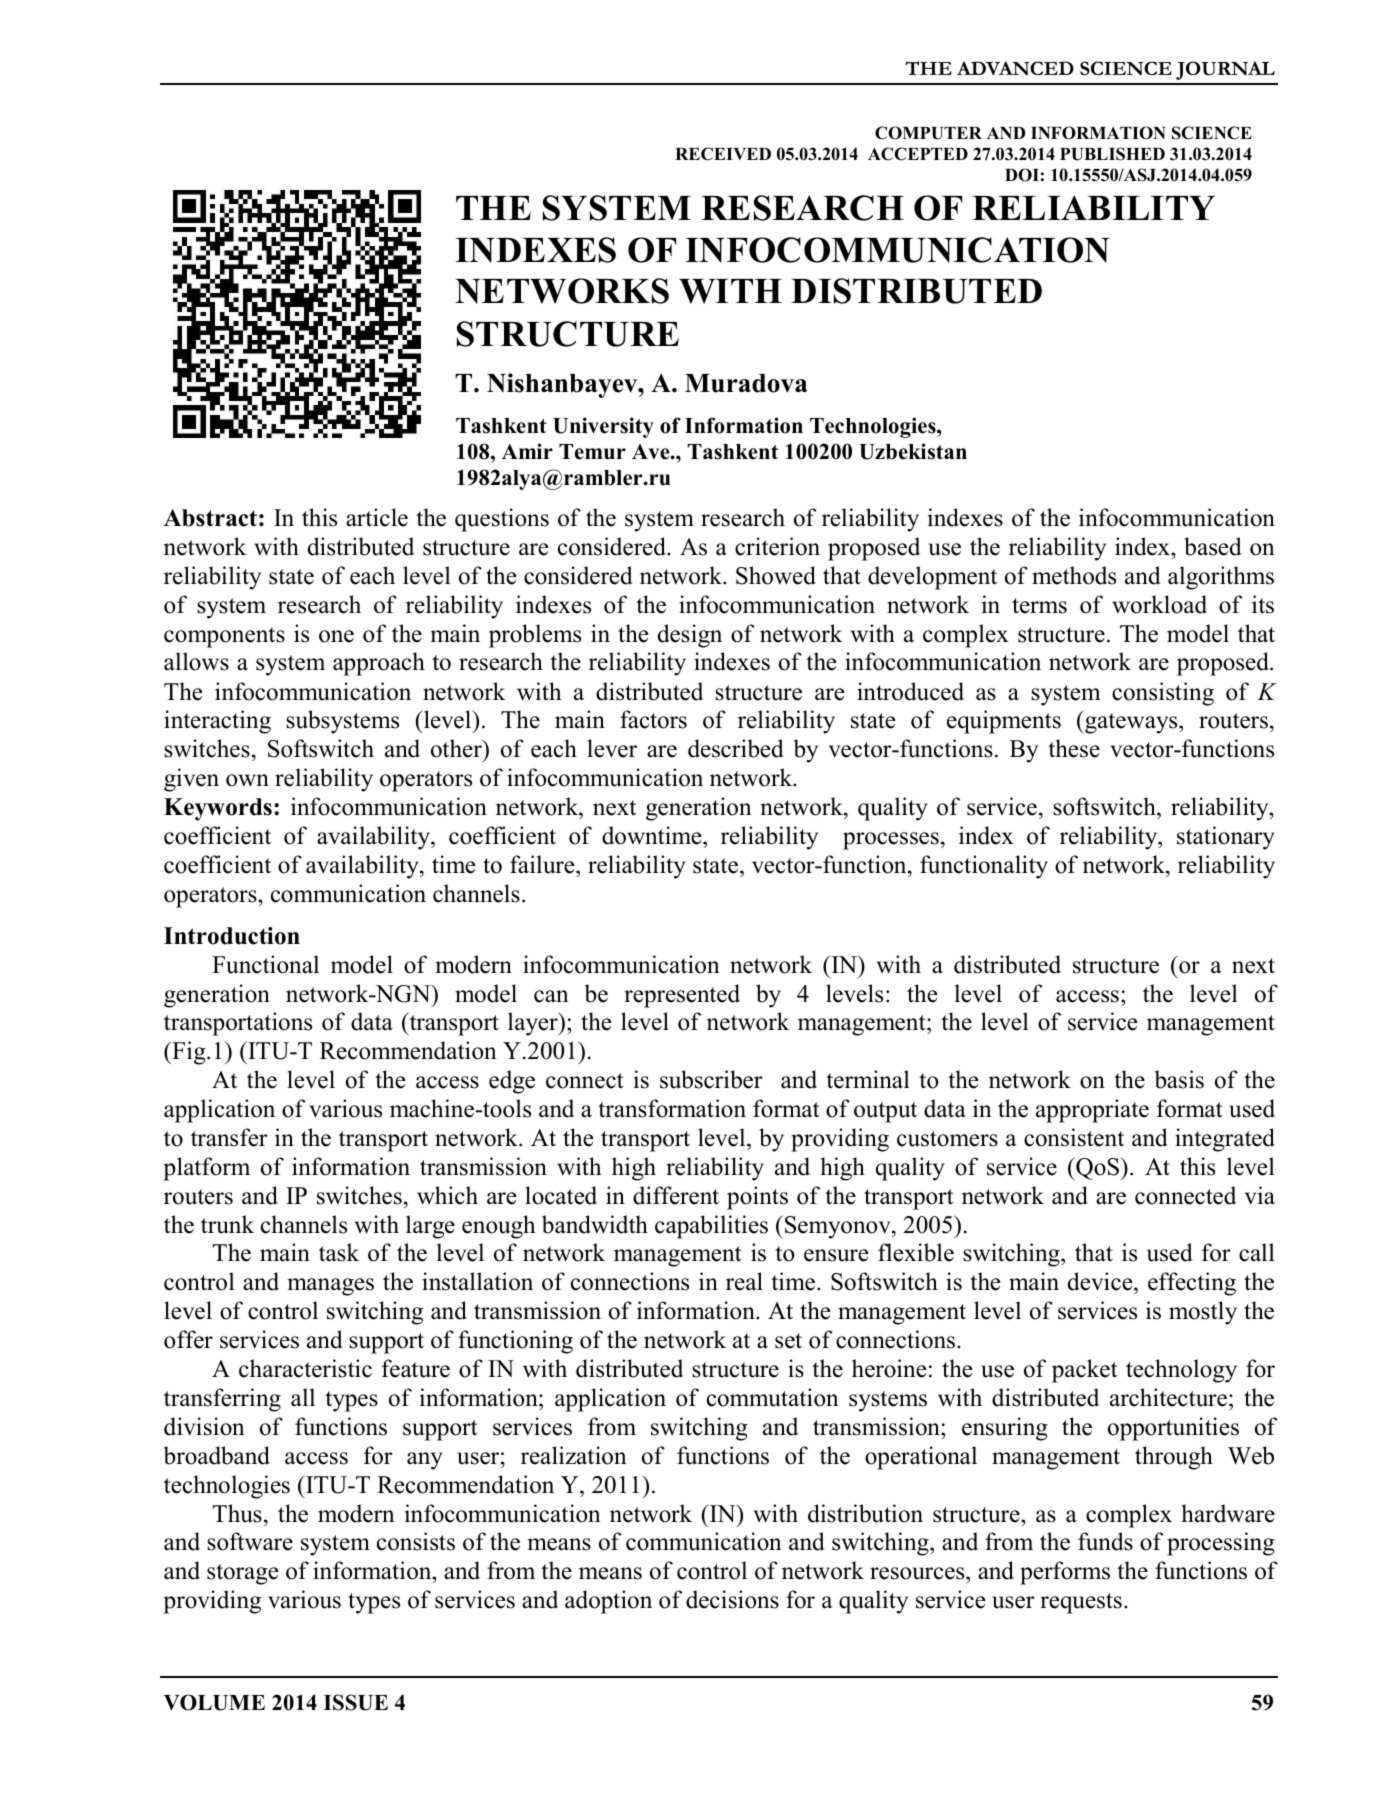  What do you see at coordinates (918, 154) in the page?
I see `ACCEPTED` at bounding box center [918, 154].
